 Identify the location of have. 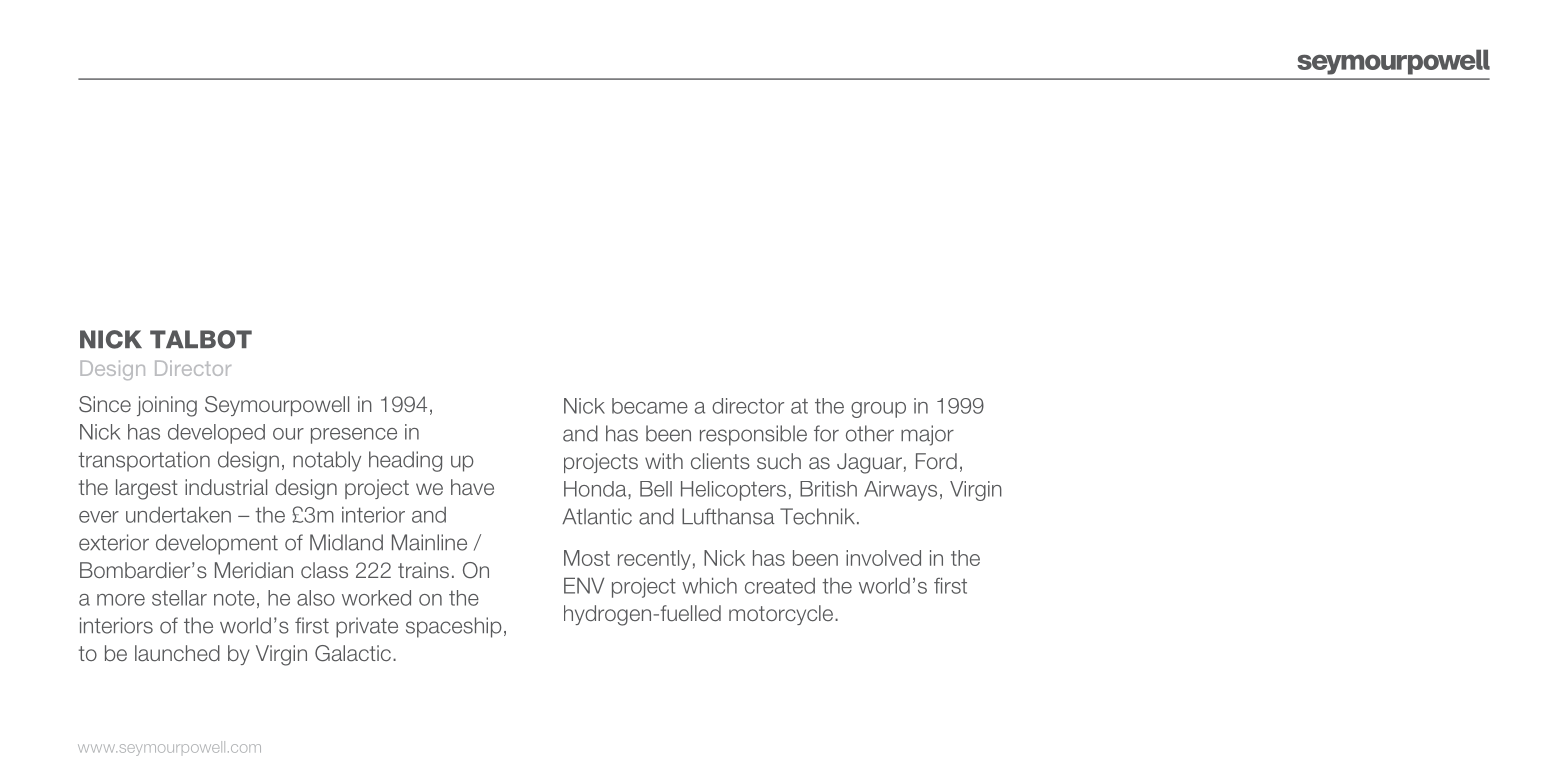
(472, 487).
